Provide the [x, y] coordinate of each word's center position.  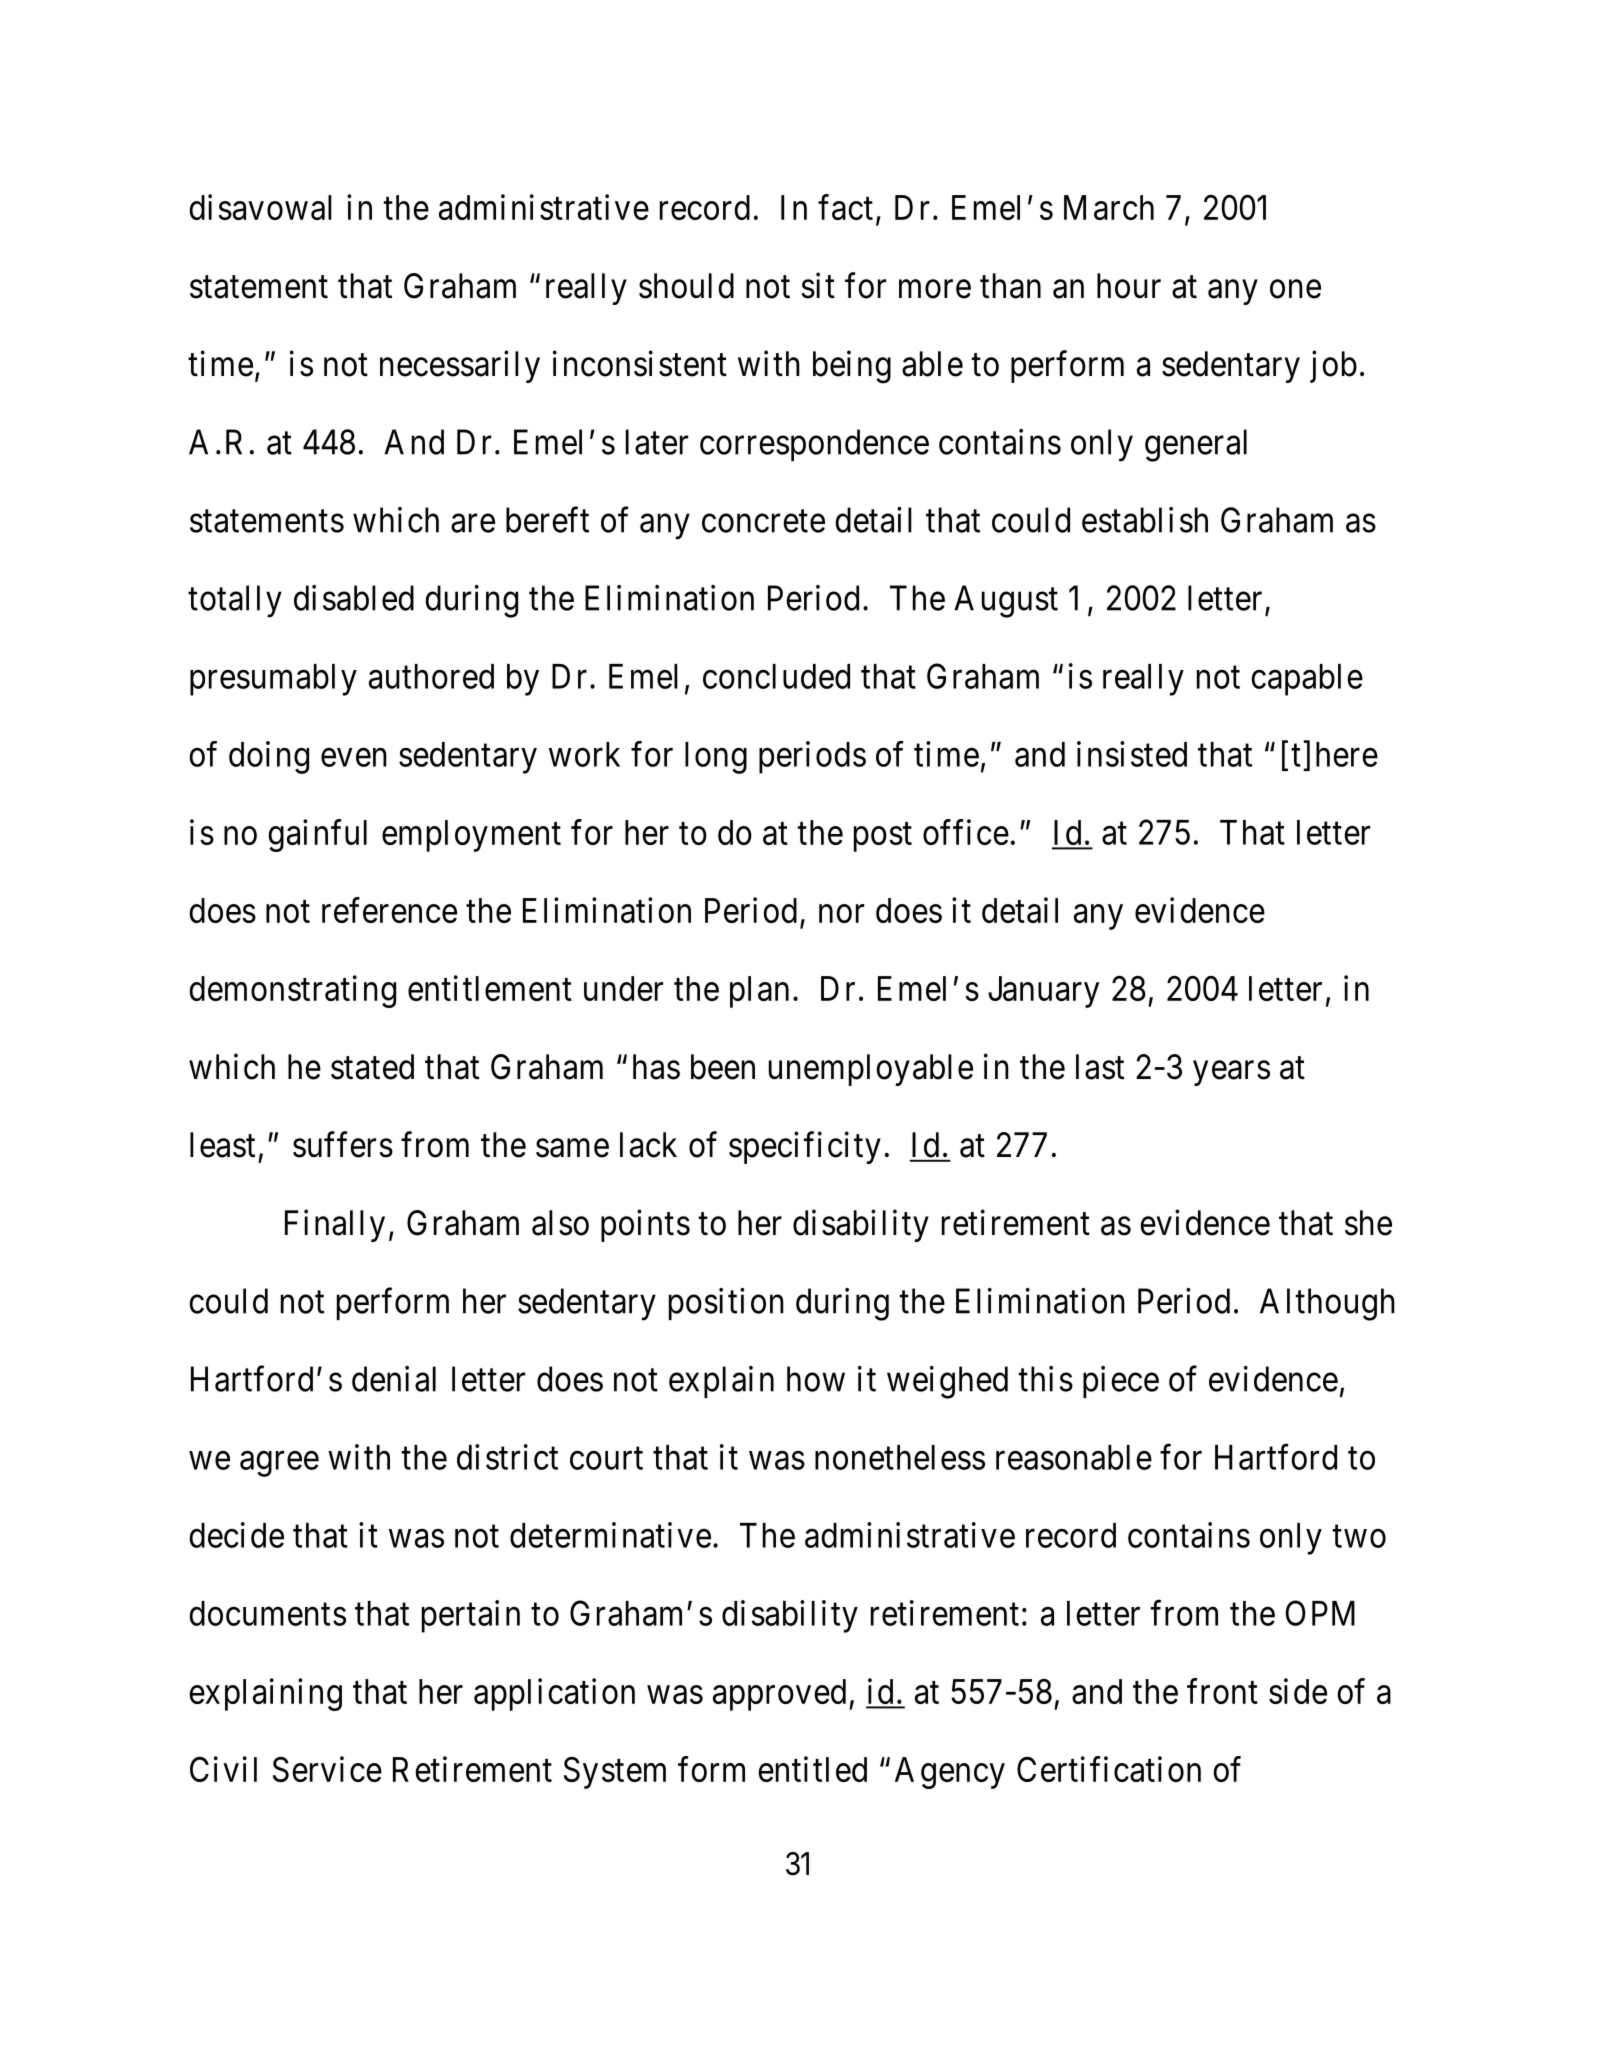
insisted [1132, 754]
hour [1129, 286]
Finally [335, 1225]
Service [327, 1769]
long [716, 758]
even [354, 757]
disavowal [260, 207]
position [726, 1304]
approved [779, 1695]
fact [845, 207]
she [1368, 1223]
